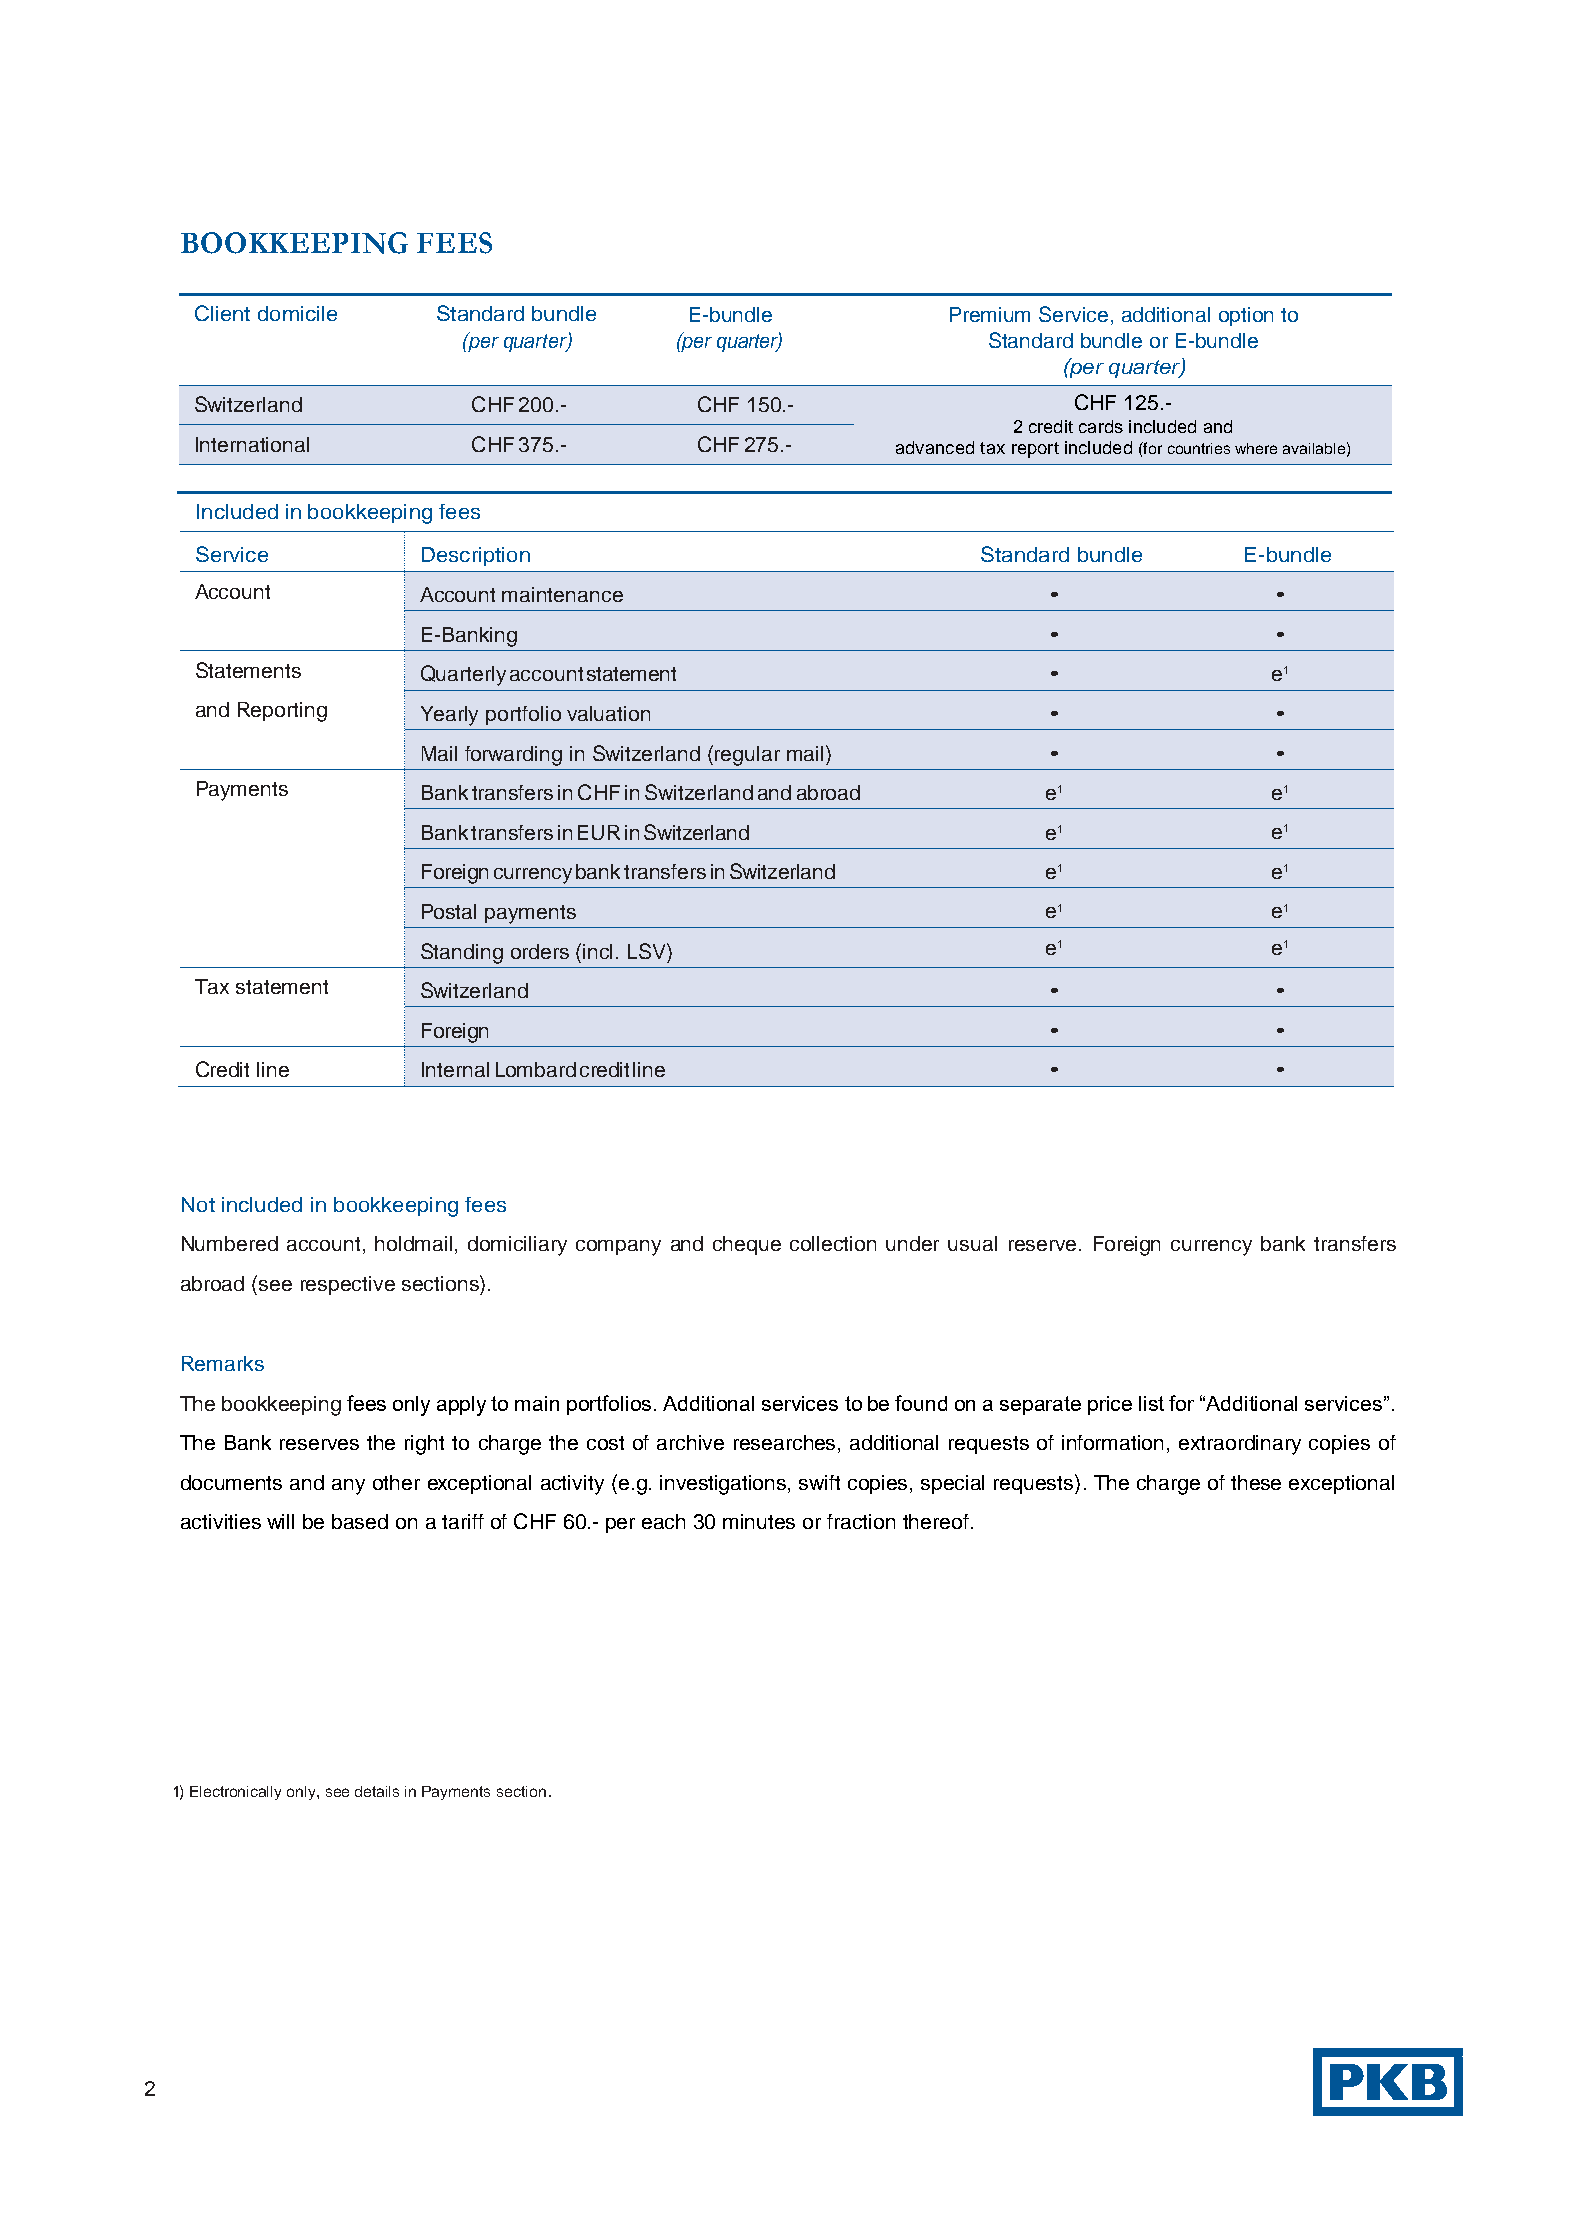 The height and width of the document is (2229, 1576). Describe the element at coordinates (348, 1285) in the document. I see `respective` at that location.
